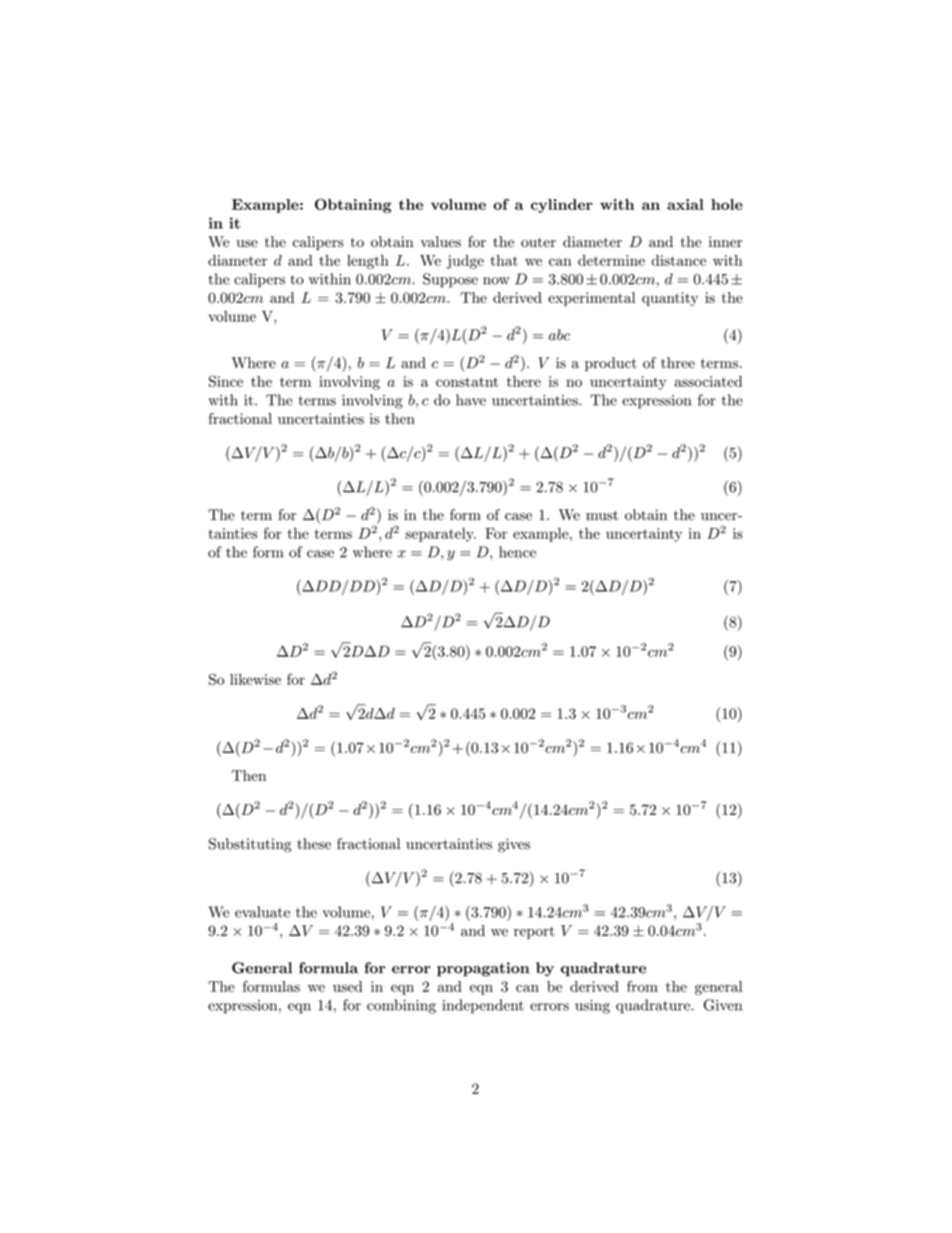 Image resolution: width=952 pixels, height=1233 pixels. Describe the element at coordinates (642, 986) in the document. I see `from` at that location.
